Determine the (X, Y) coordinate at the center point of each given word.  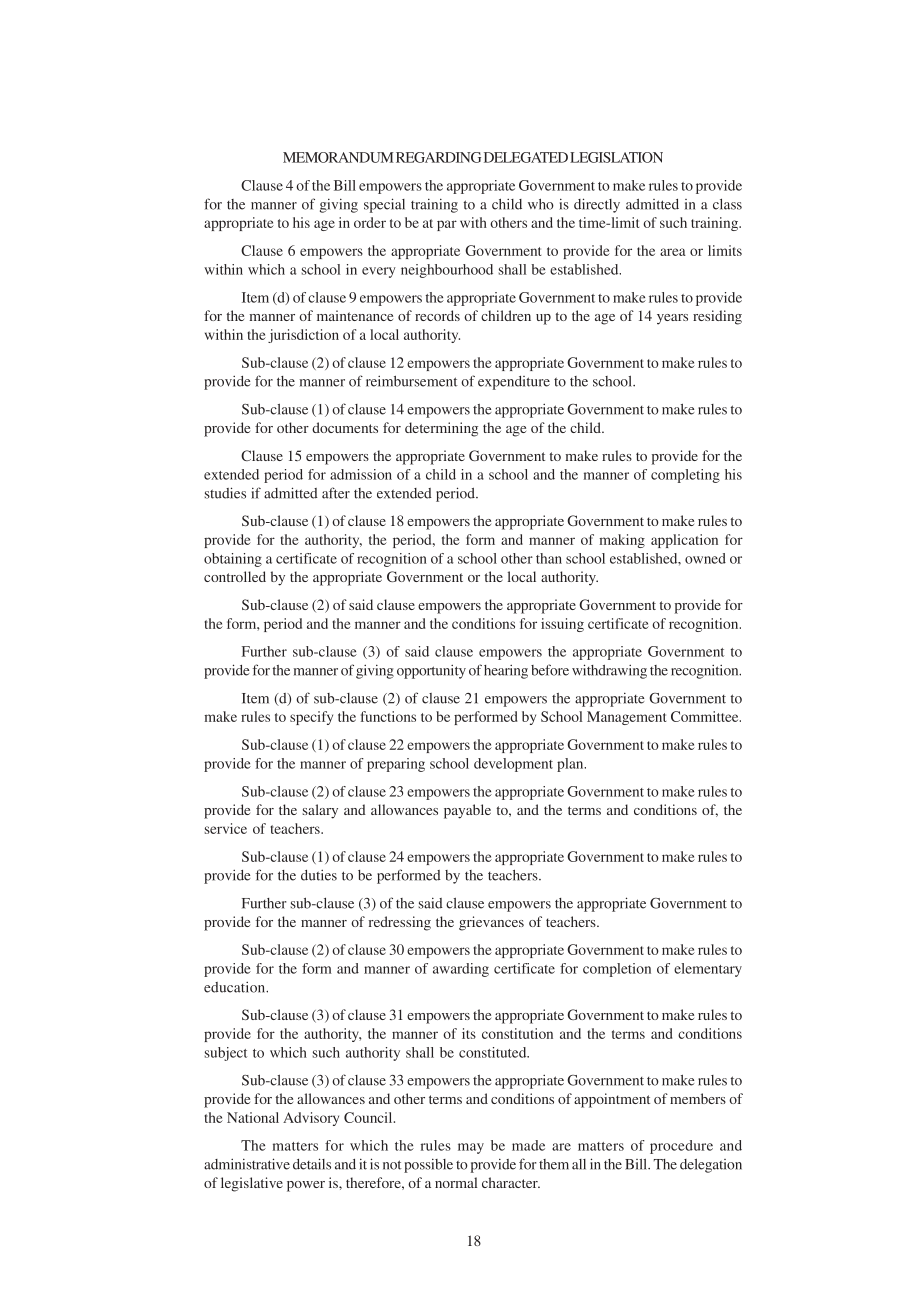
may (471, 1148)
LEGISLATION (616, 157)
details (312, 1164)
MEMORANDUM (338, 157)
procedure (681, 1147)
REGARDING (438, 157)
